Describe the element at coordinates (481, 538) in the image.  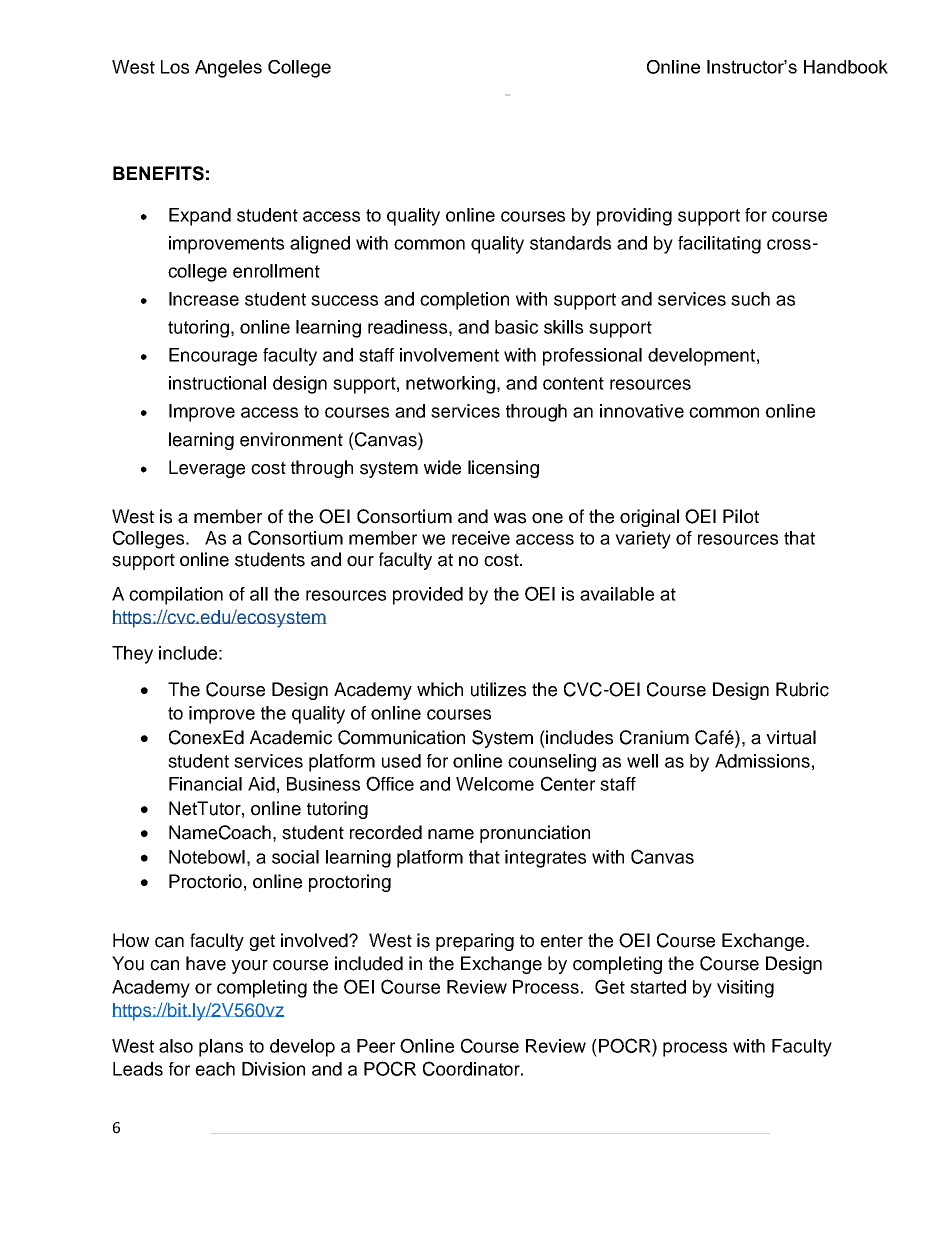
I see `receive` at that location.
